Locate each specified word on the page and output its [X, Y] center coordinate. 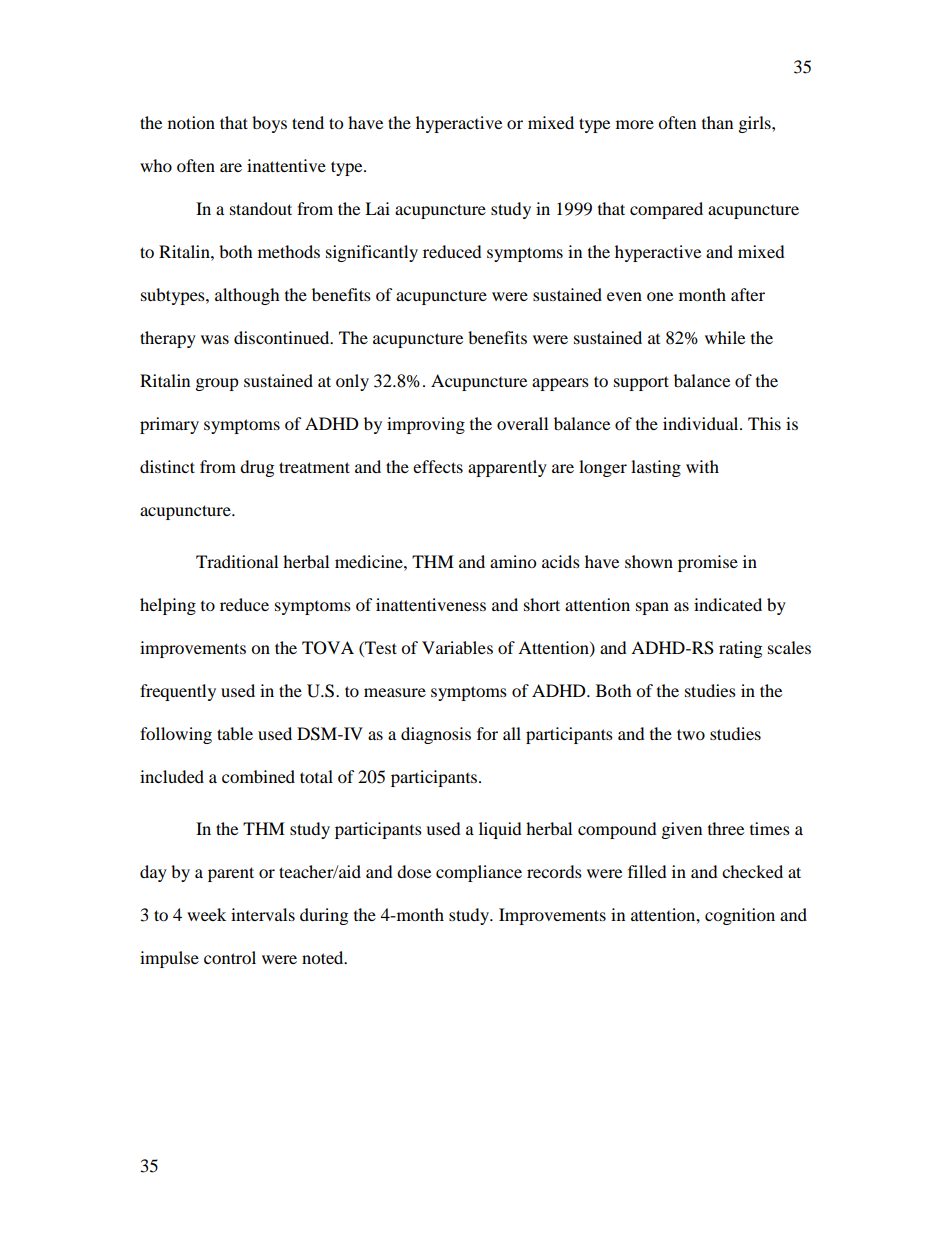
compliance [479, 873]
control [230, 957]
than [717, 122]
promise [708, 563]
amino [513, 561]
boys [269, 124]
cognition [740, 916]
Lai [377, 208]
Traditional [237, 561]
